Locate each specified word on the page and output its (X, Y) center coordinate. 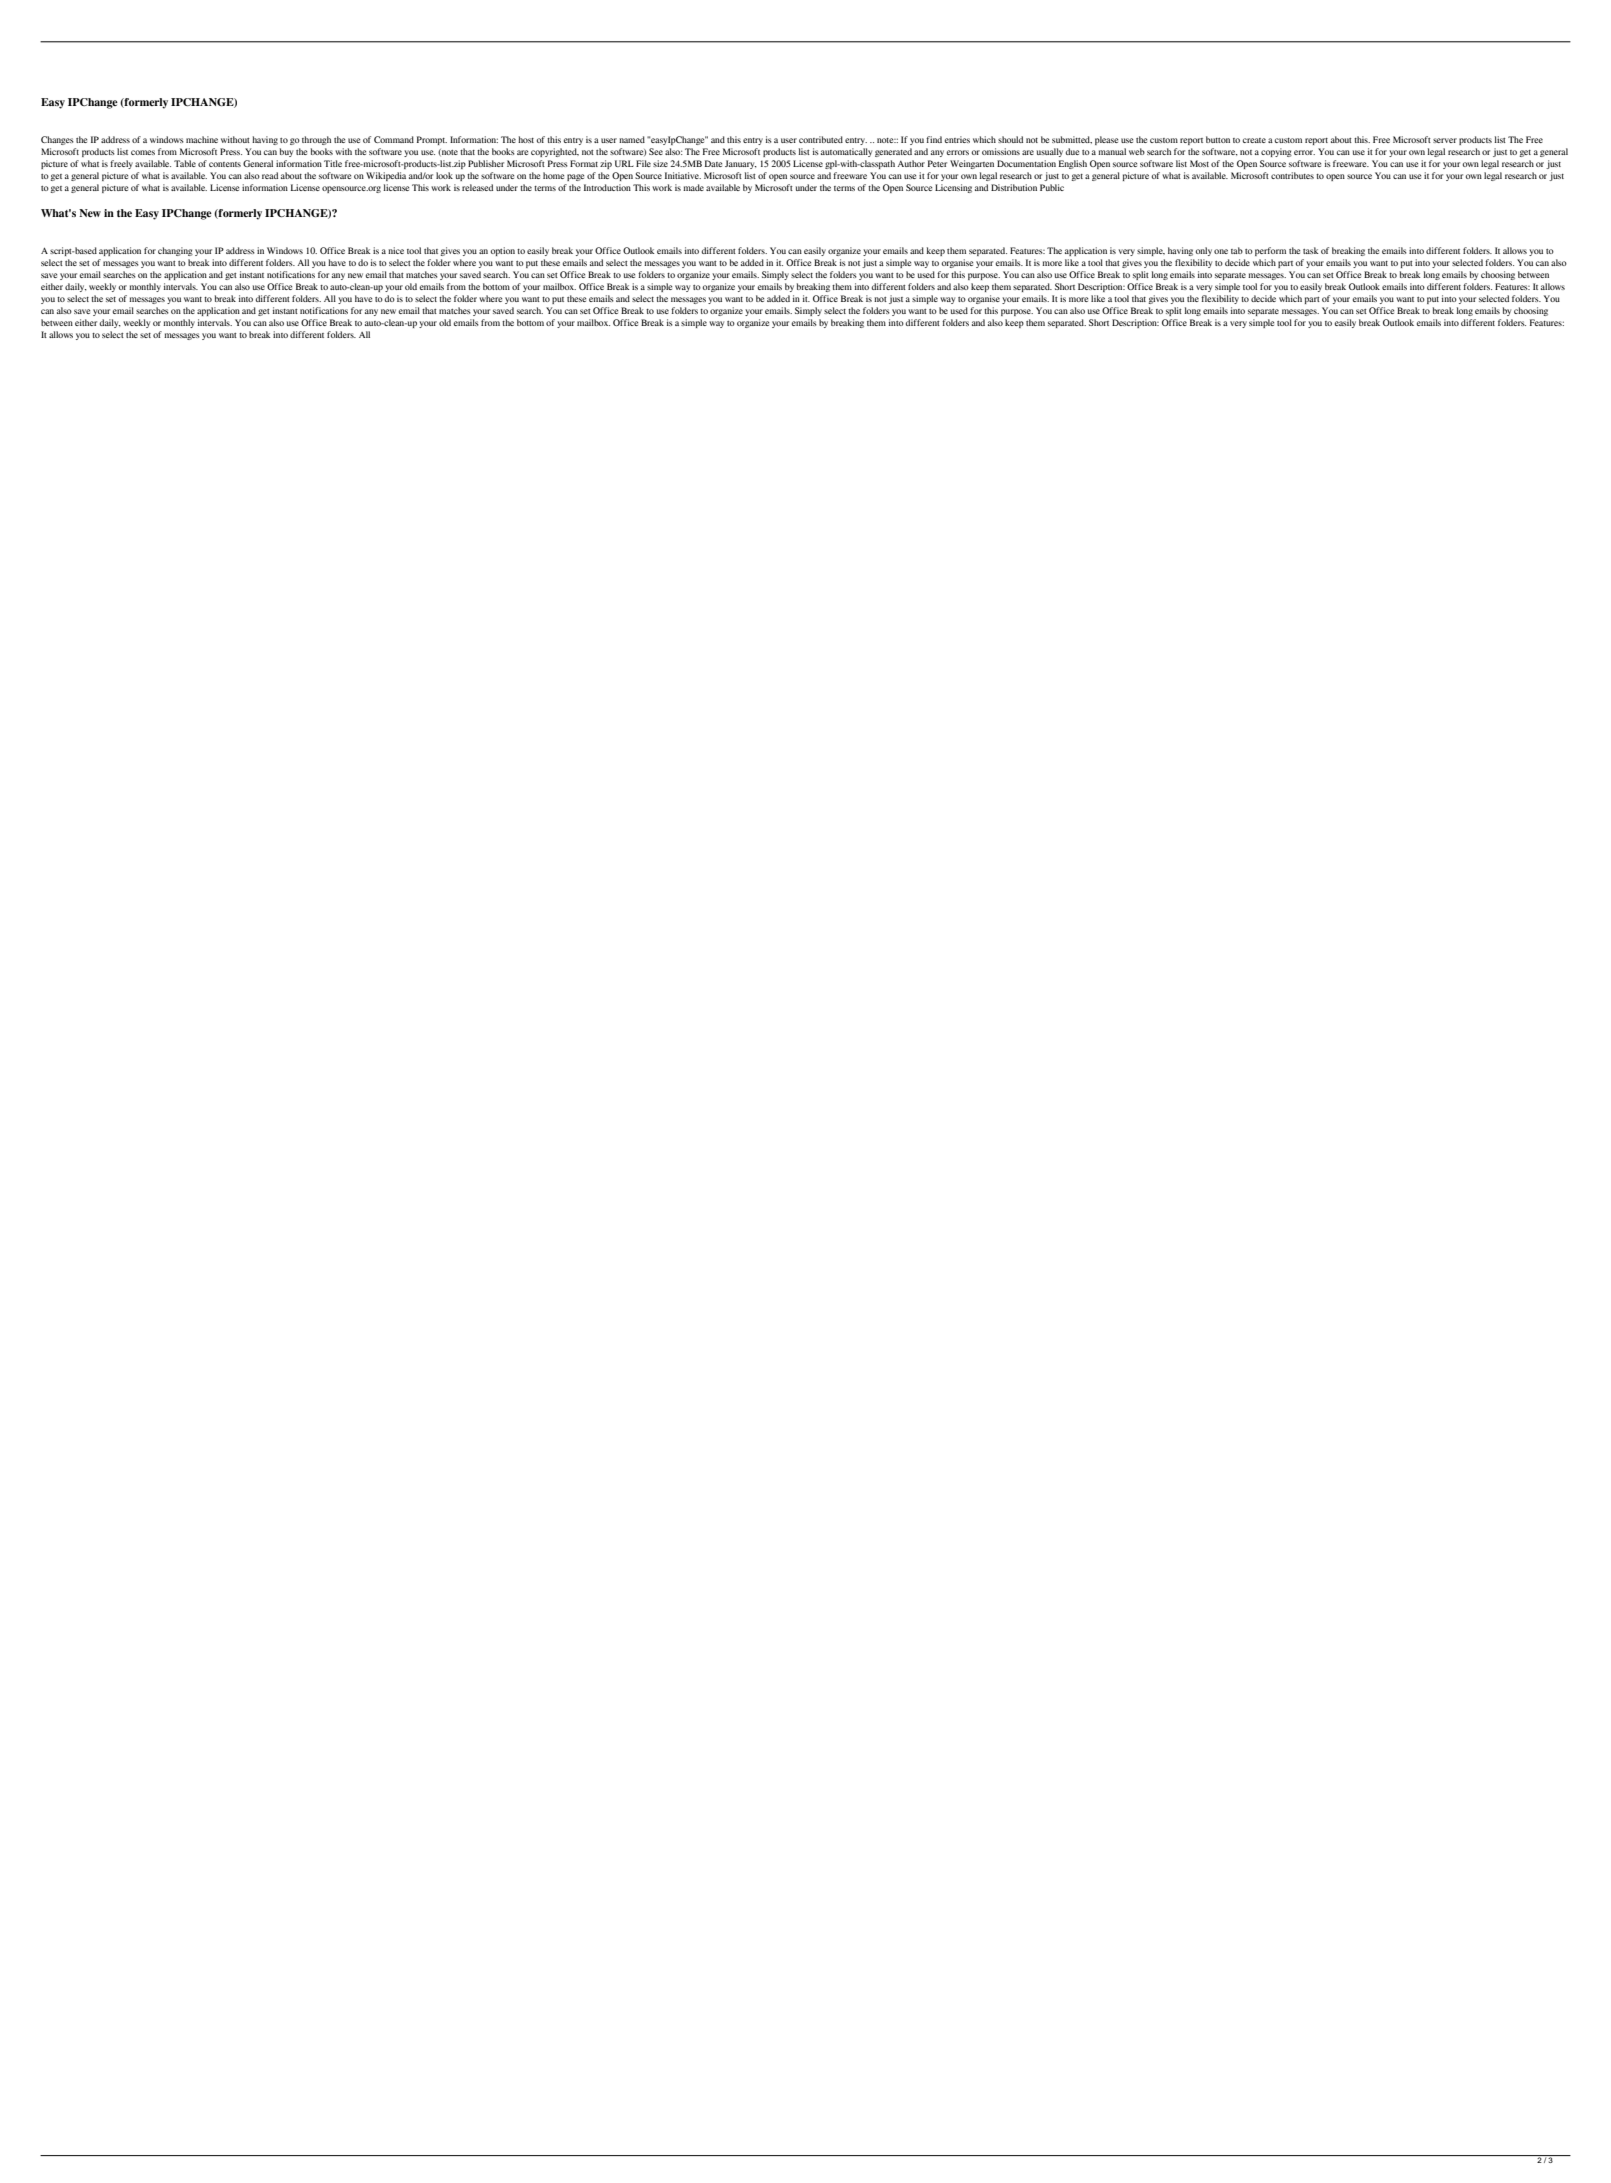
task (1311, 250)
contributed (821, 139)
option (503, 251)
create (1254, 140)
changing (175, 251)
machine (202, 139)
